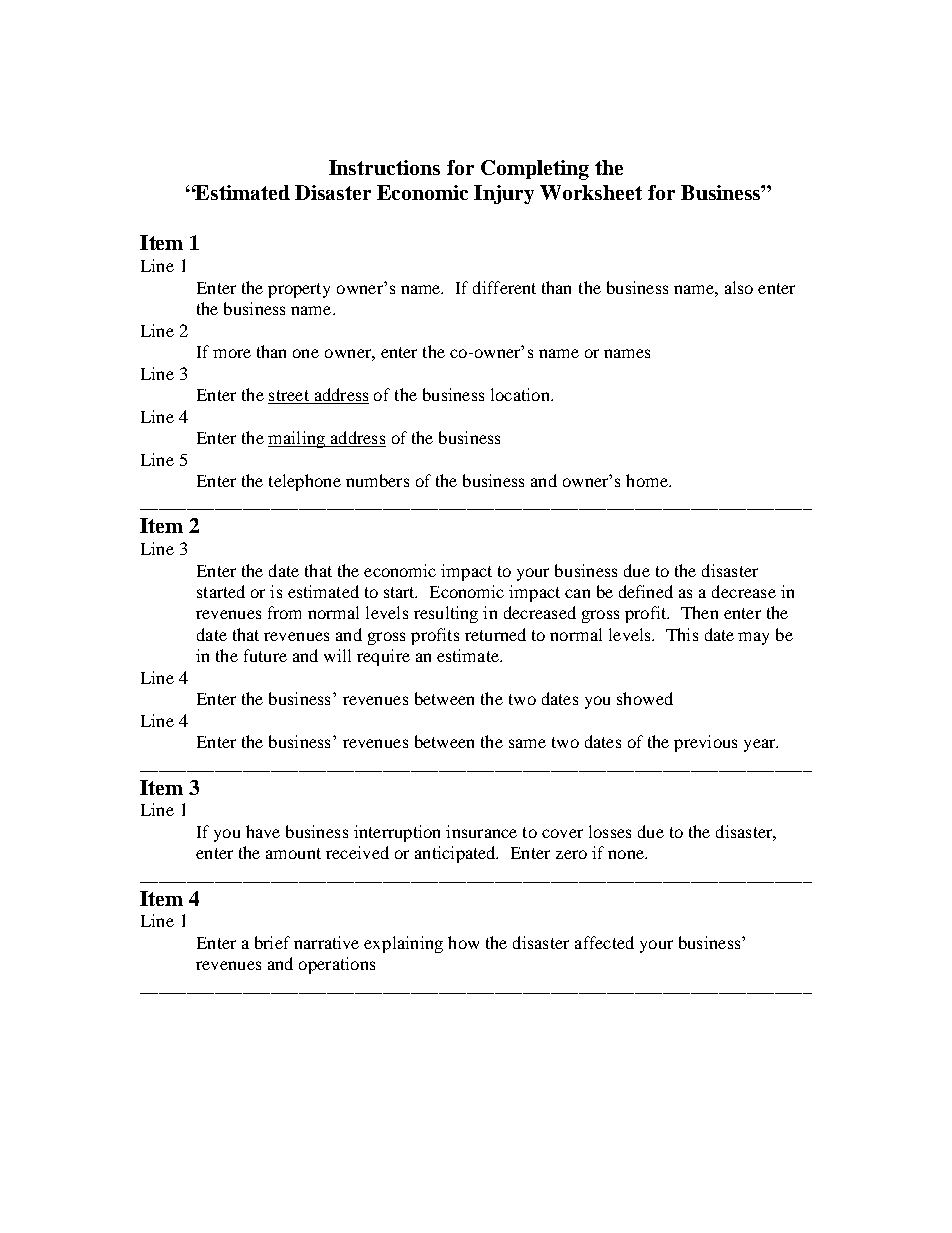  Describe the element at coordinates (263, 831) in the page. I see `have` at that location.
